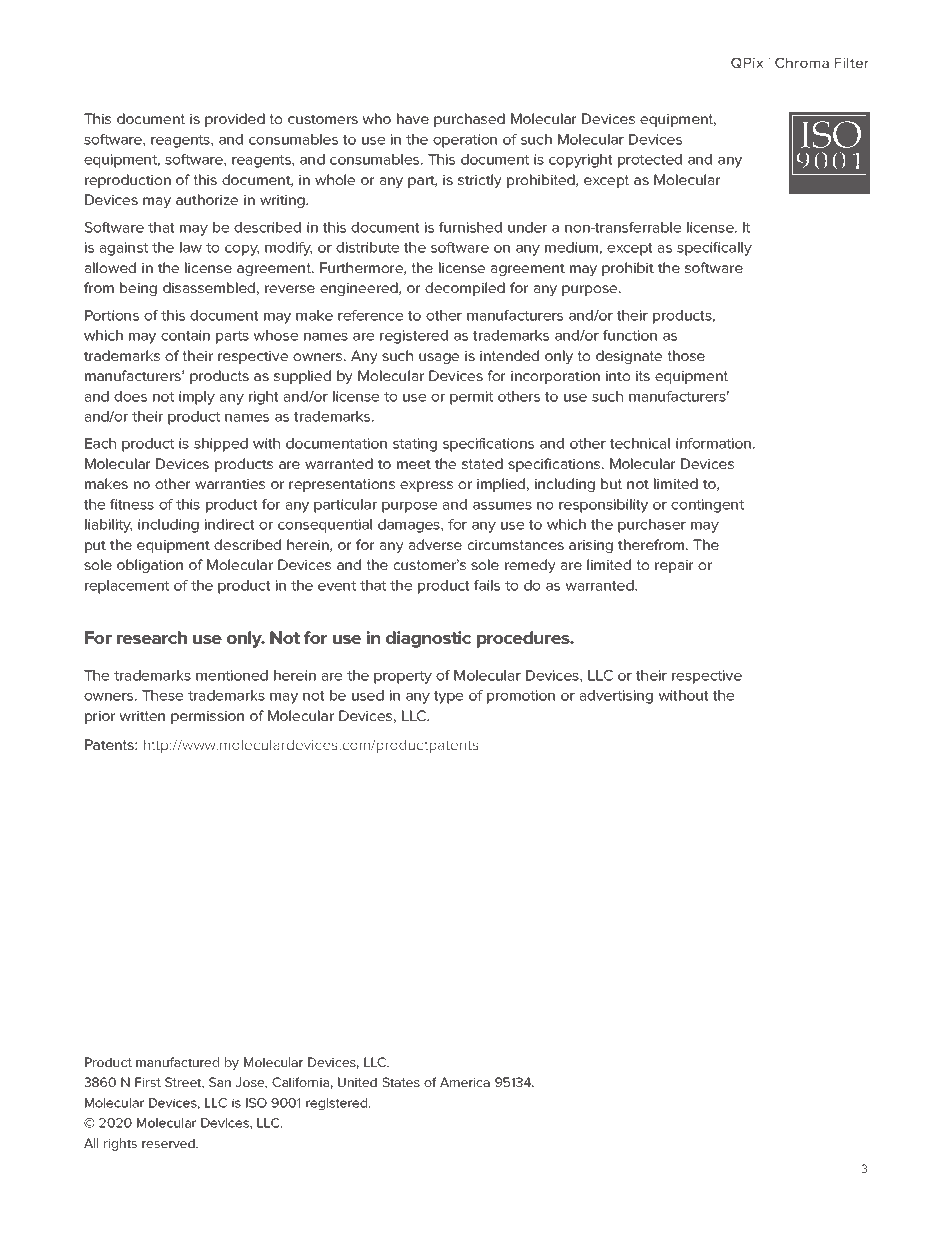 This document has height=1233, width=952. What do you see at coordinates (152, 637) in the document?
I see `research` at bounding box center [152, 637].
